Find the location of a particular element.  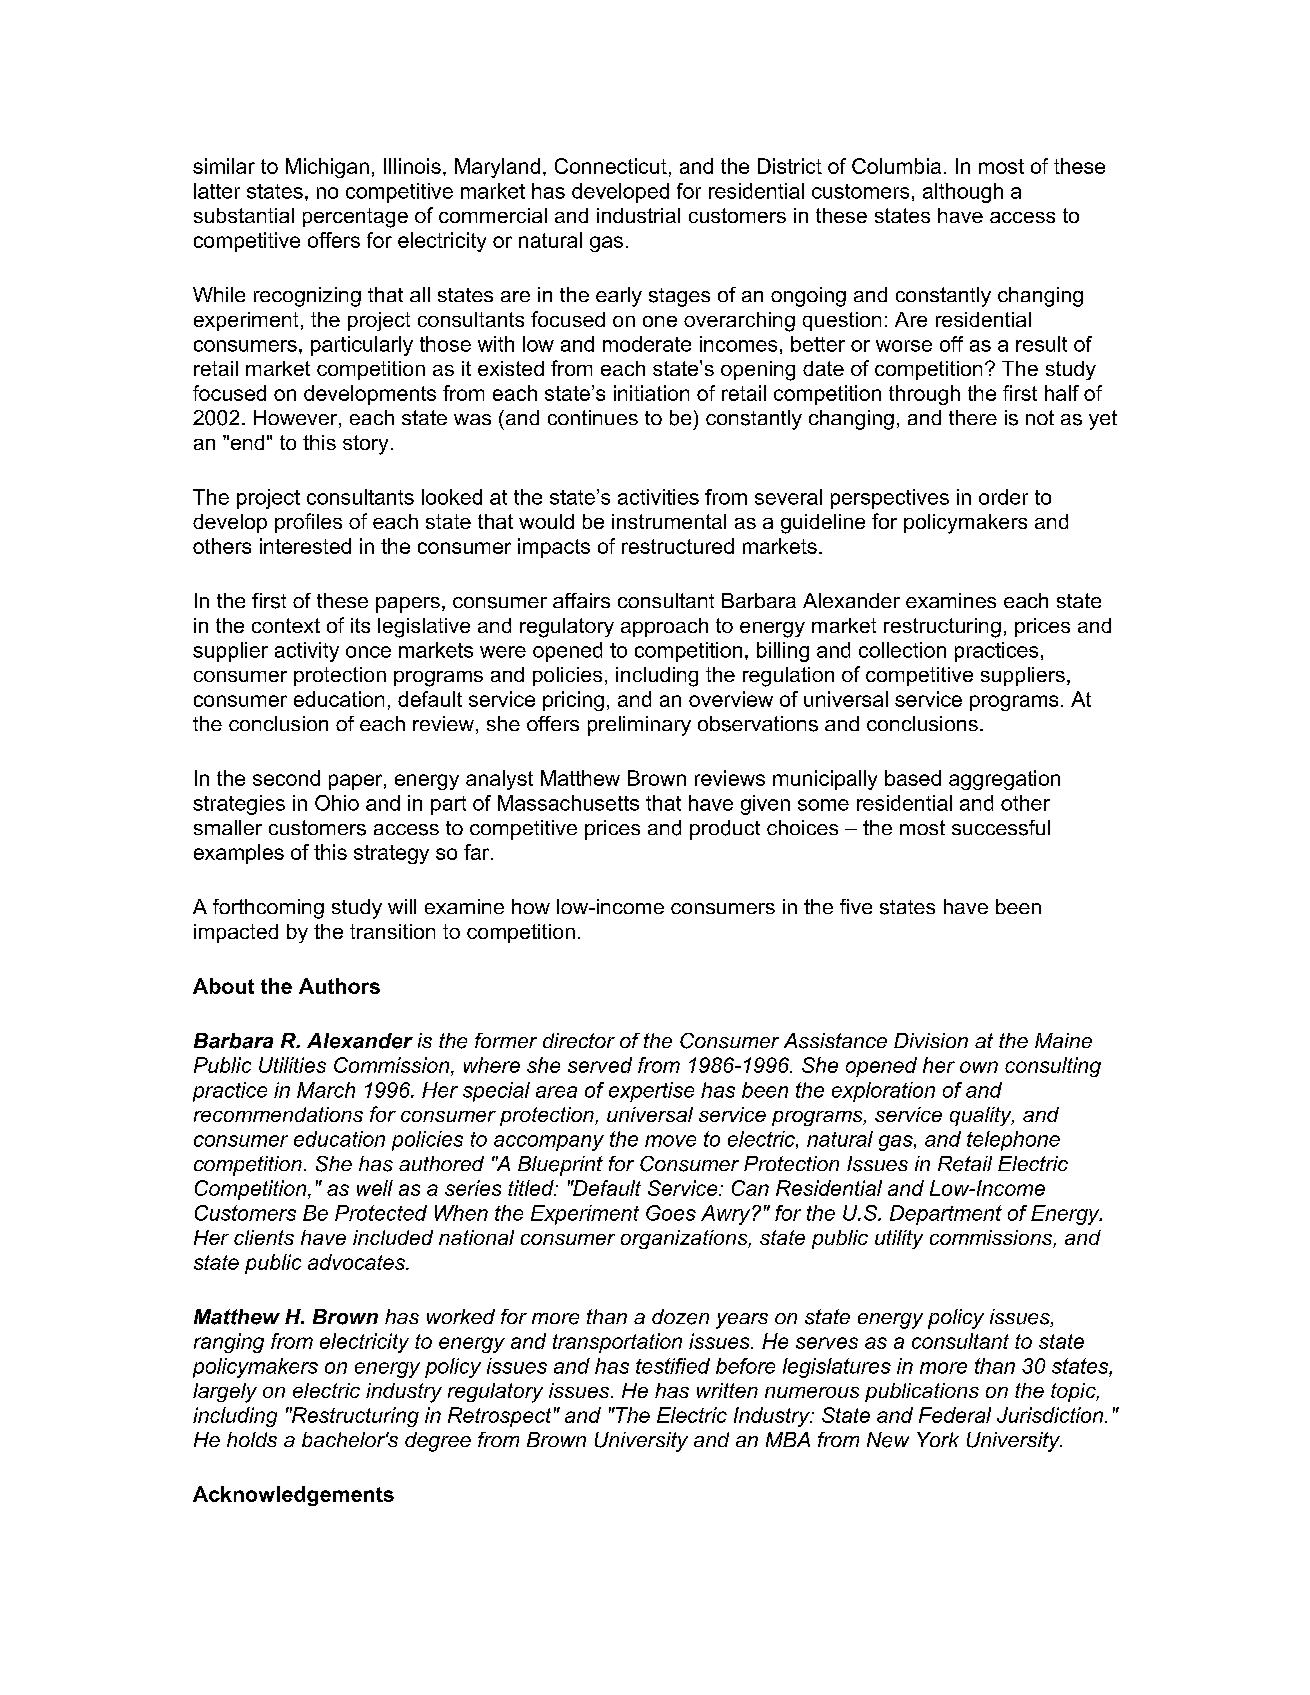

Utilities is located at coordinates (292, 1065).
